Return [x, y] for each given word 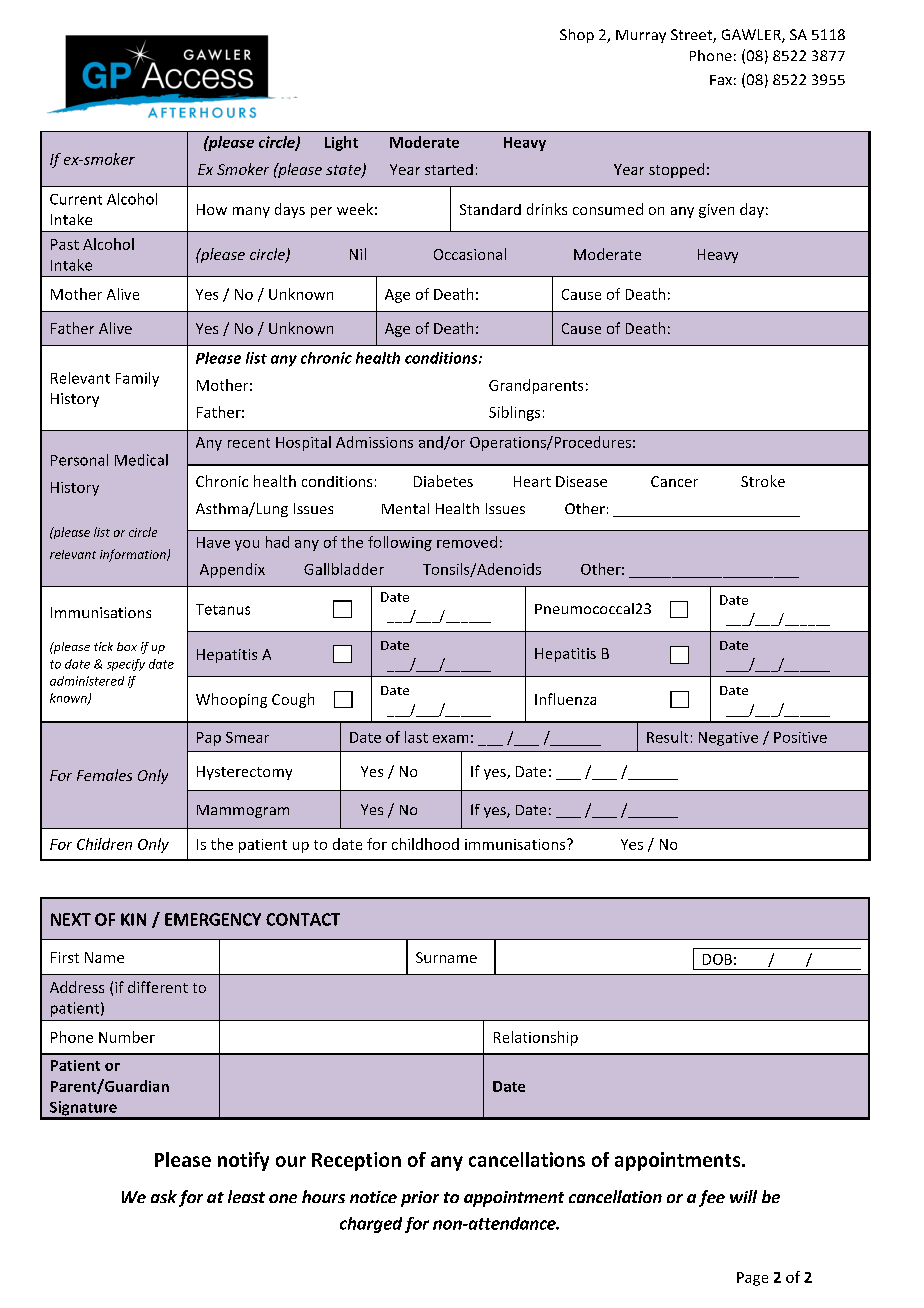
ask [164, 1196]
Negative [728, 739]
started [449, 169]
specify [126, 665]
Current [76, 199]
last [416, 737]
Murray [641, 36]
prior [420, 1199]
